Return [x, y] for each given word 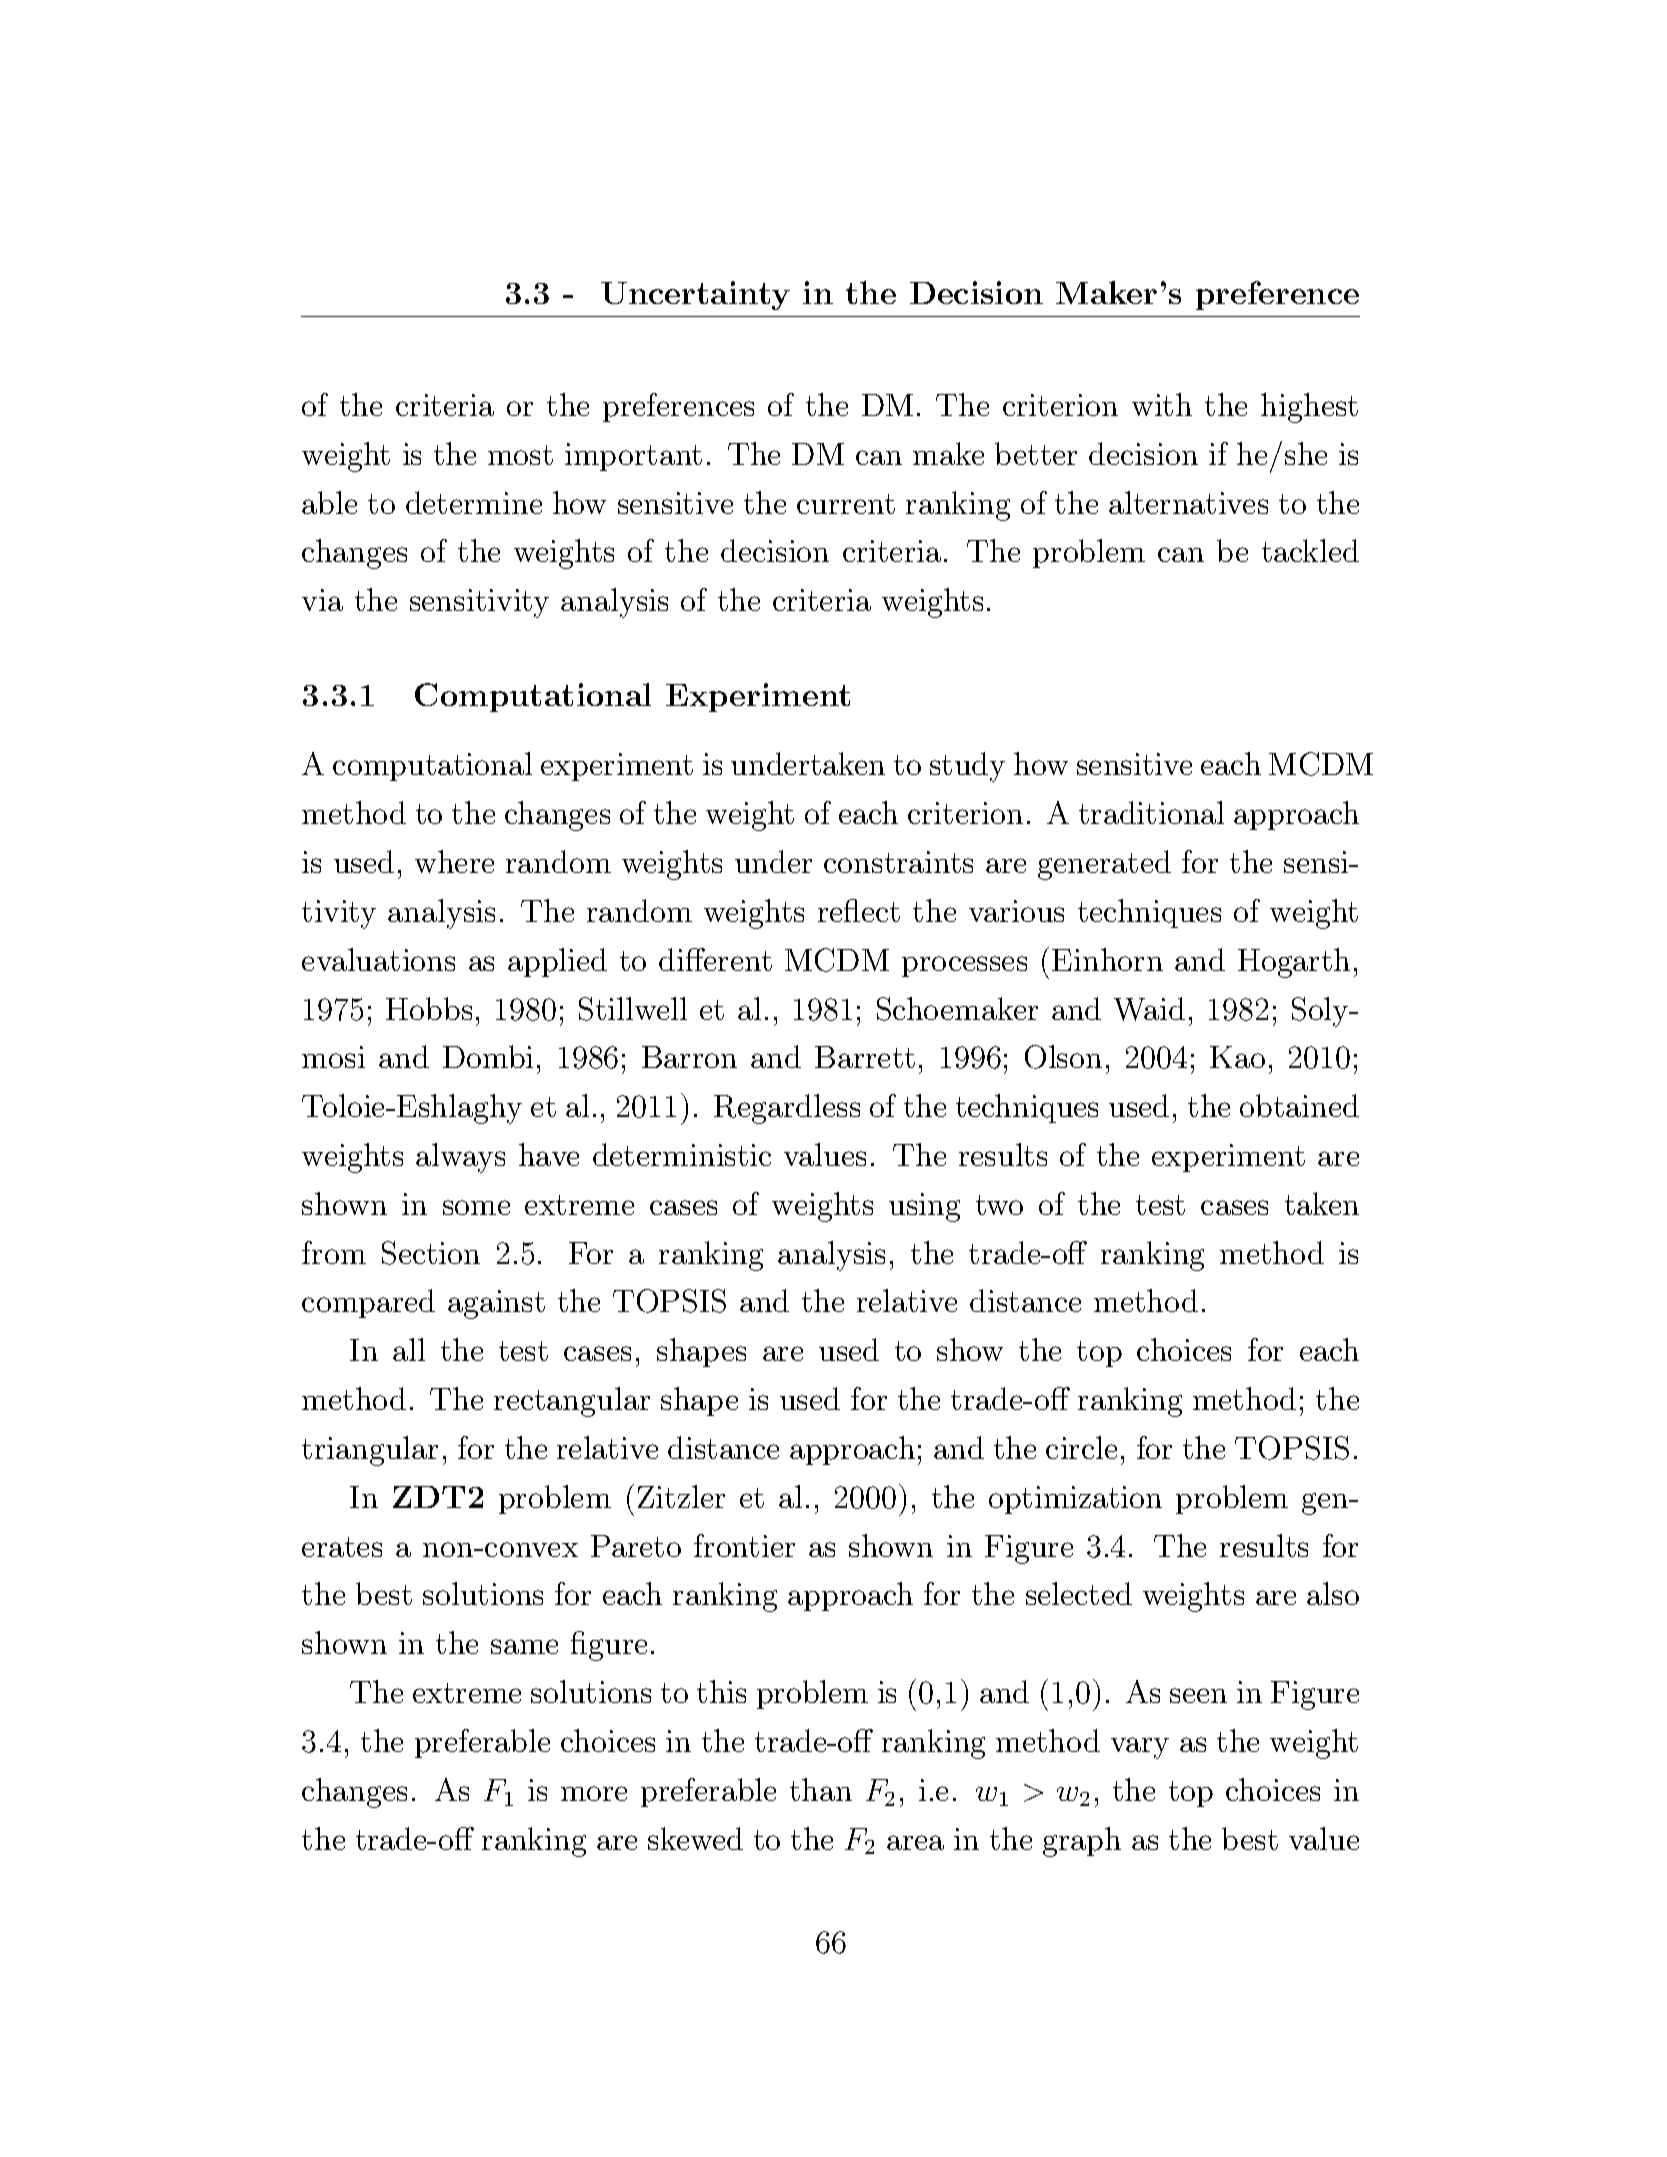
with [1162, 404]
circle [1081, 1447]
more [594, 1793]
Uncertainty [695, 295]
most [520, 455]
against [496, 1304]
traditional [1151, 812]
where [454, 861]
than [821, 1789]
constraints [898, 862]
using [924, 1207]
